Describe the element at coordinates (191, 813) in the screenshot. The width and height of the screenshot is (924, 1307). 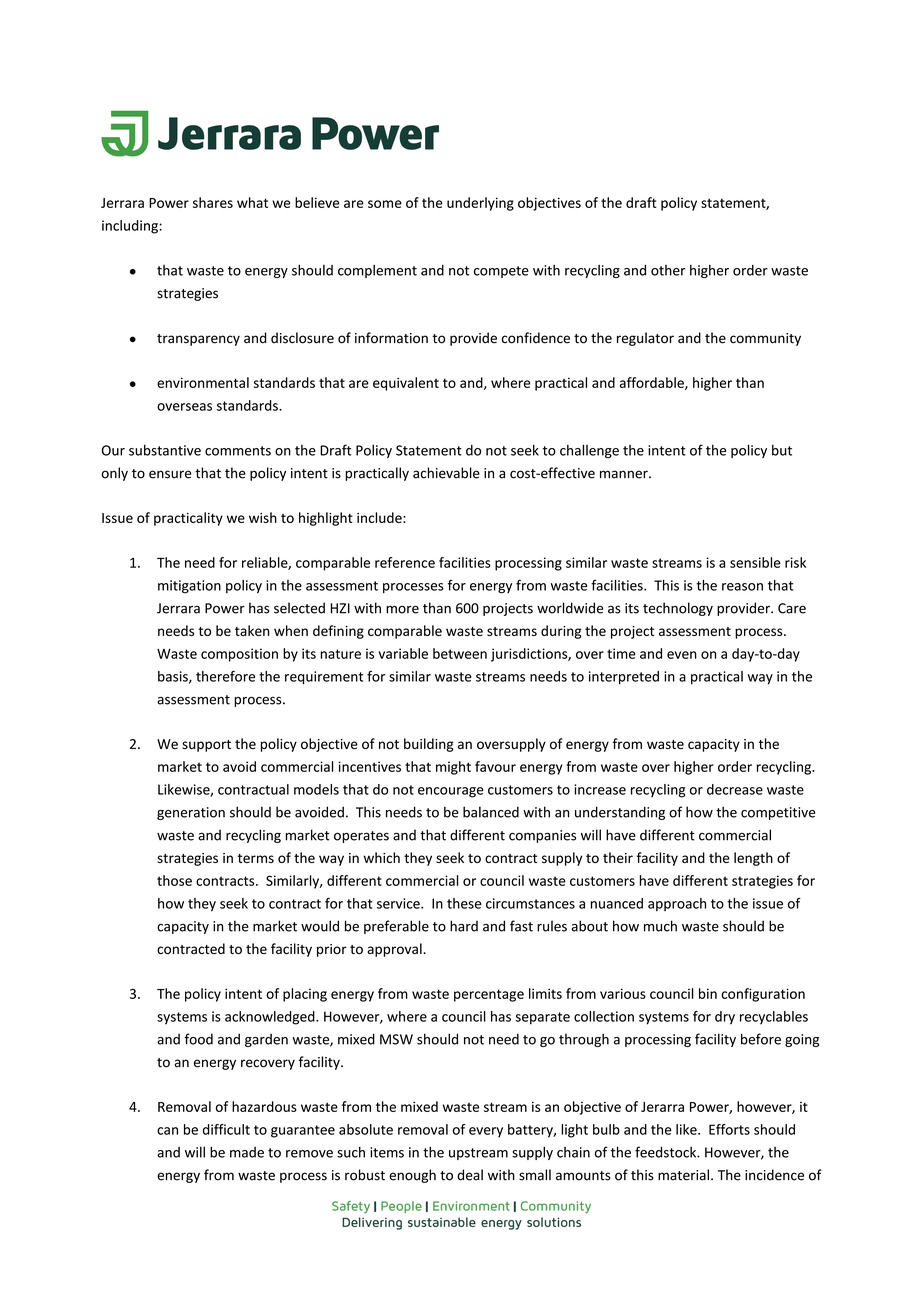
I see `generation` at that location.
